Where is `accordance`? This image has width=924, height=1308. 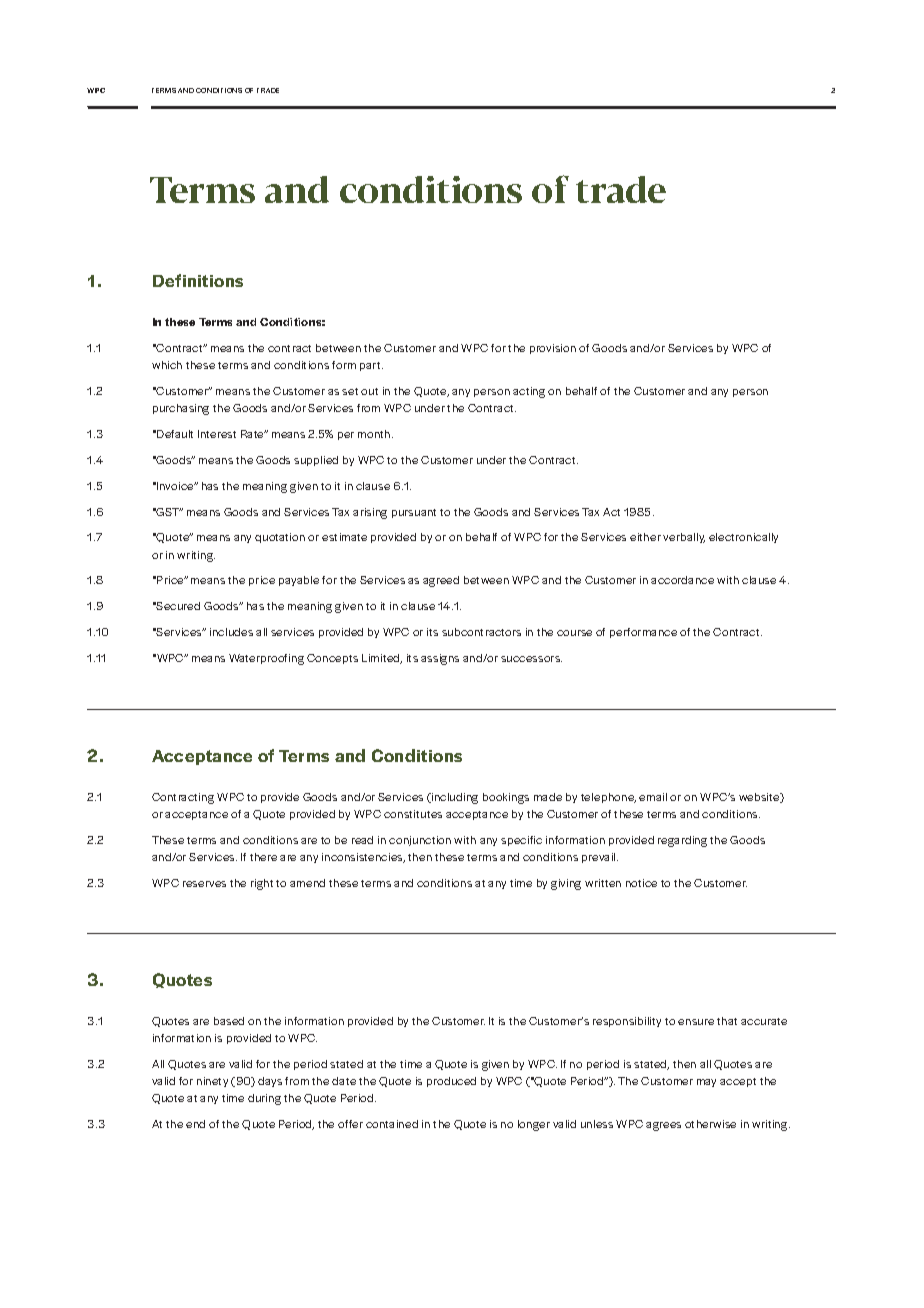 accordance is located at coordinates (682, 580).
